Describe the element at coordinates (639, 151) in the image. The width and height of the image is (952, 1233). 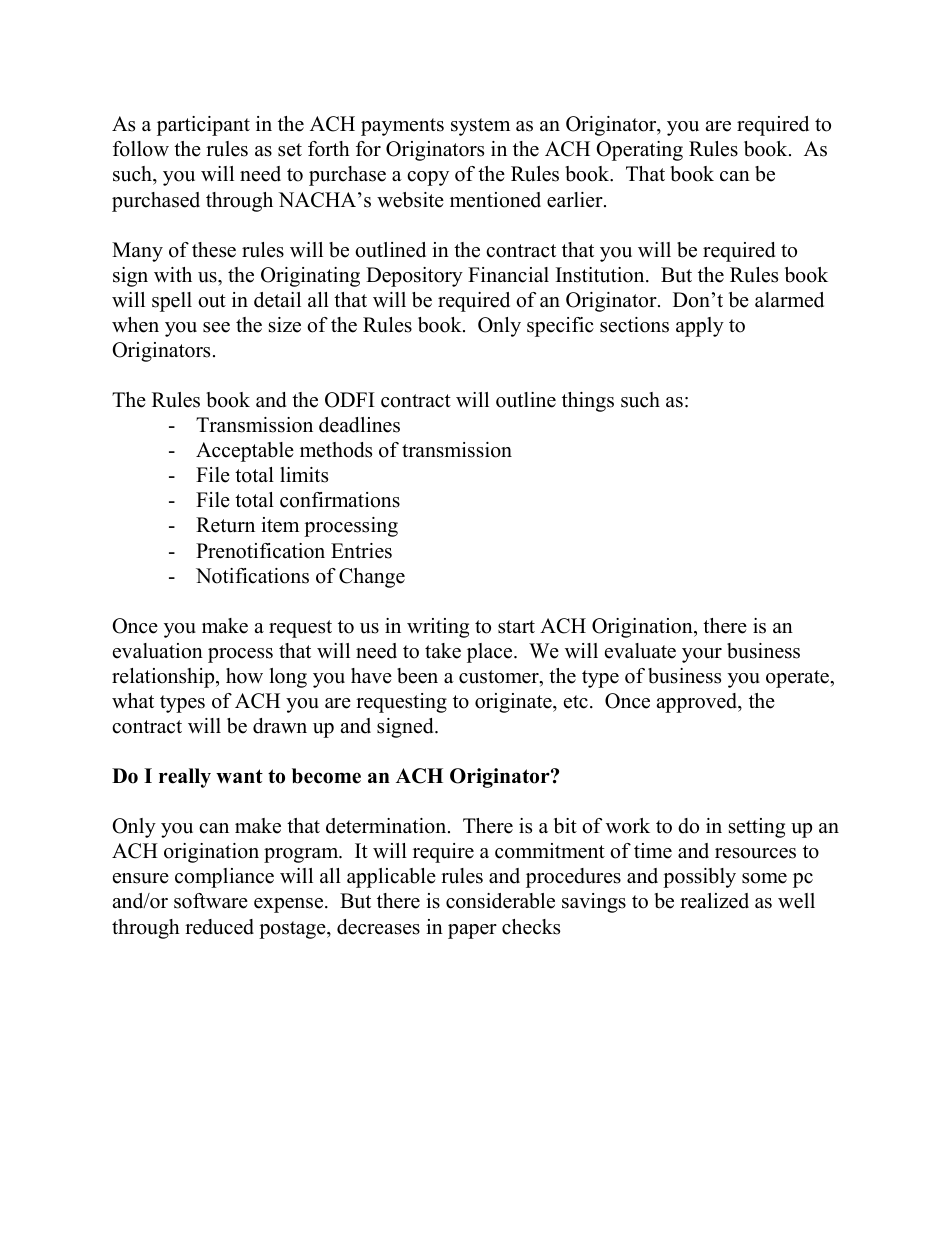
I see `Operating` at that location.
